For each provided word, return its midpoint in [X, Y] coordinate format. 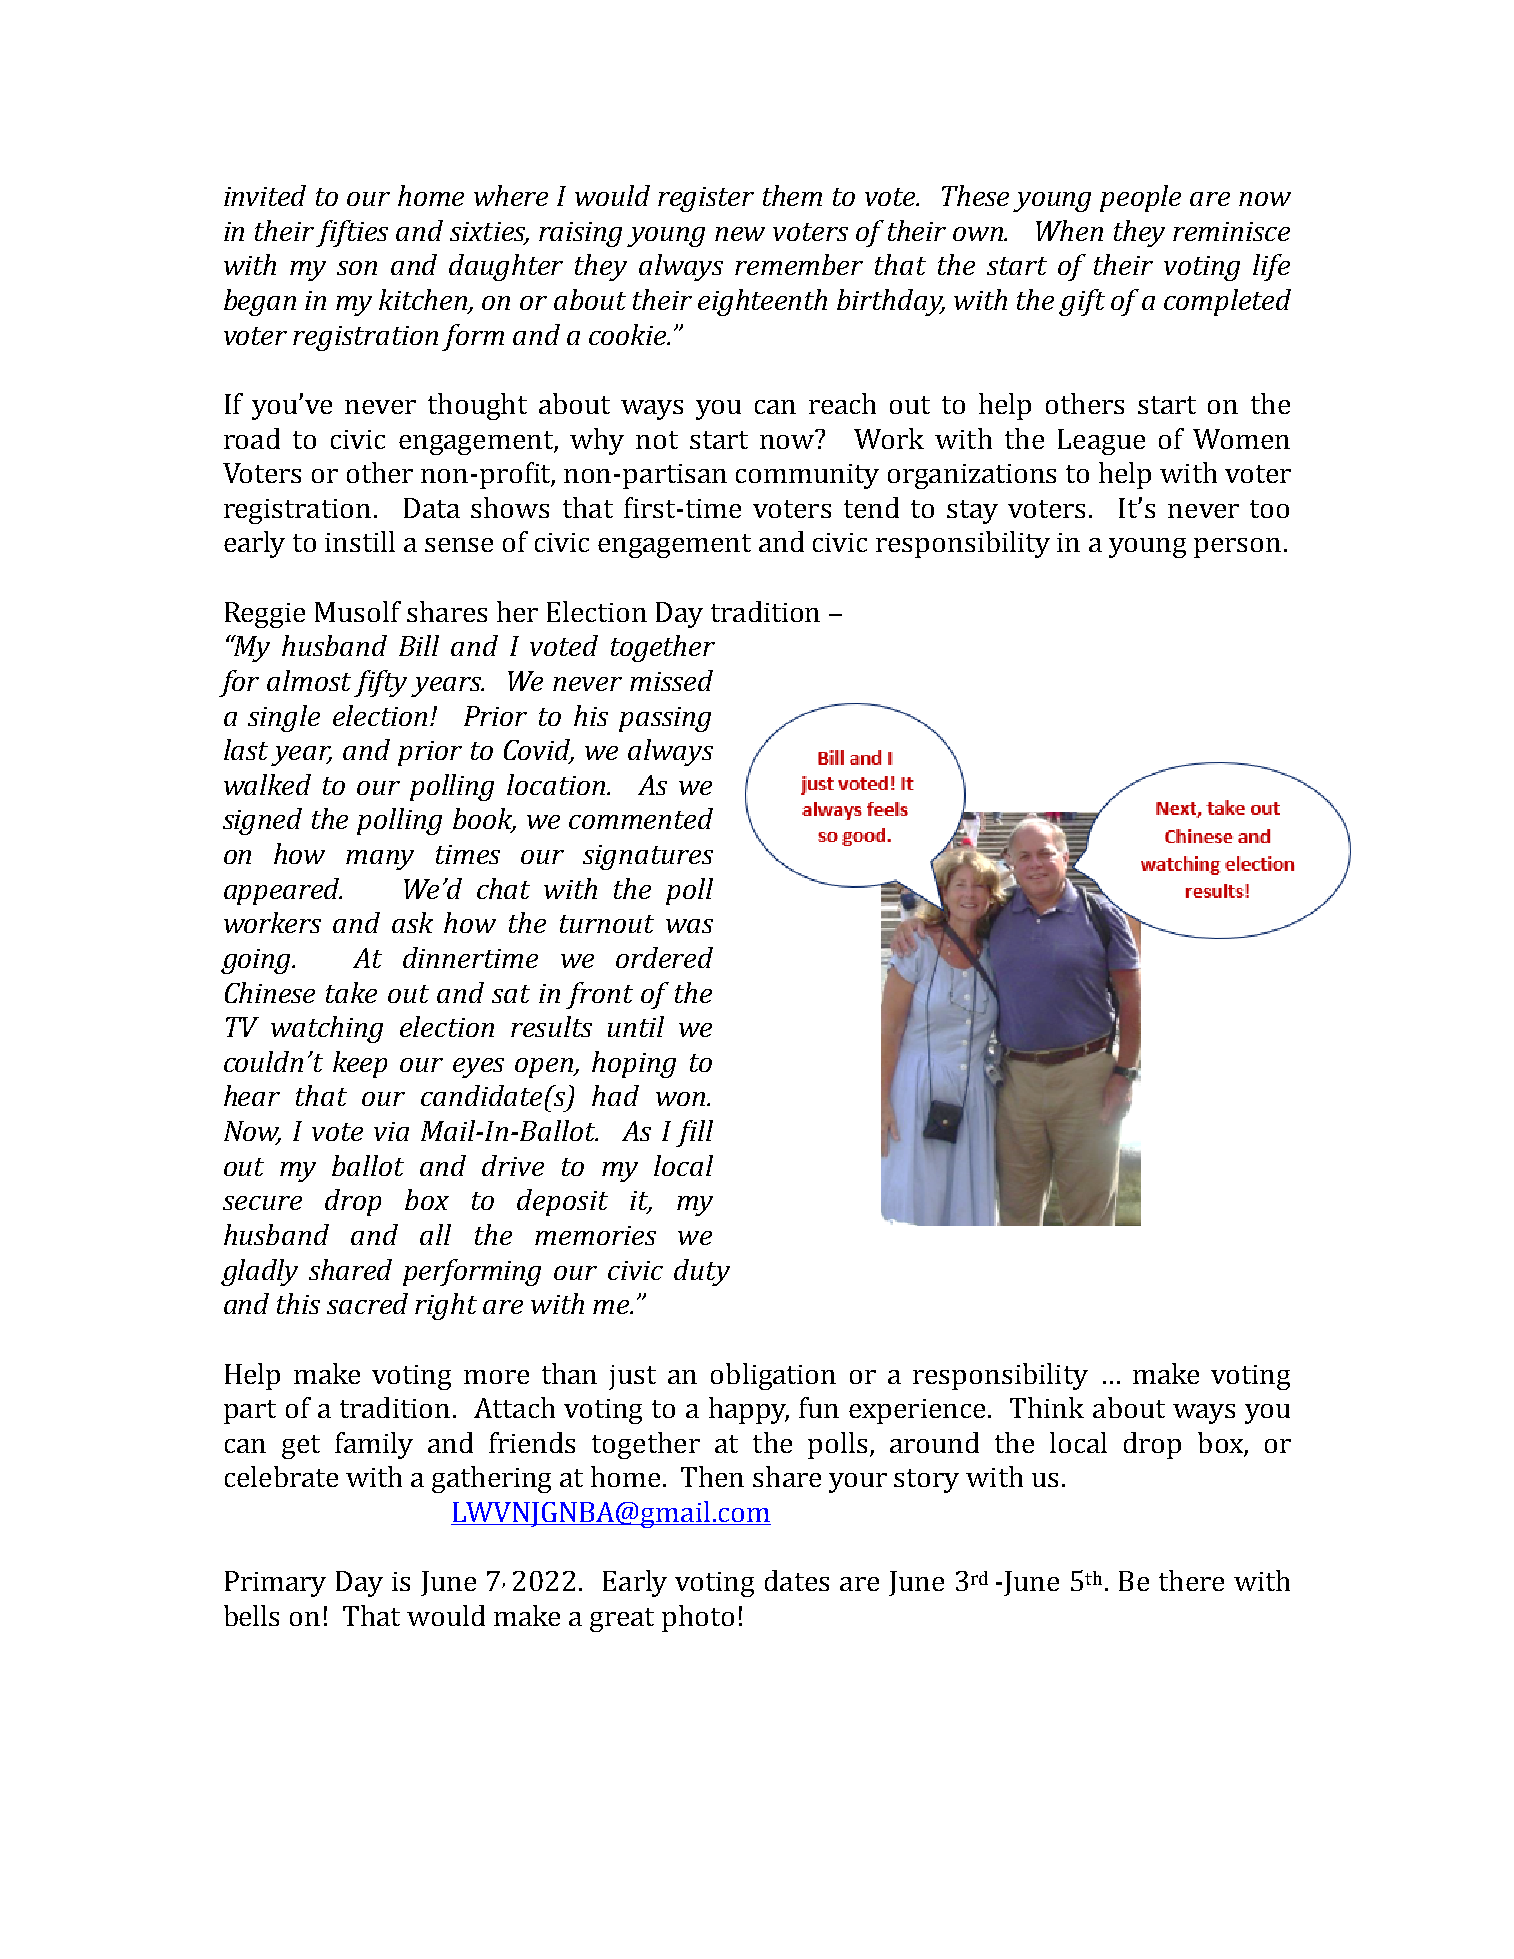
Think [1047, 1407]
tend [871, 507]
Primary [275, 1584]
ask [412, 922]
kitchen [424, 301]
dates [797, 1580]
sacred [367, 1303]
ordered [664, 957]
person [1237, 548]
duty [702, 1272]
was [689, 926]
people [1140, 198]
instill [360, 541]
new [740, 234]
